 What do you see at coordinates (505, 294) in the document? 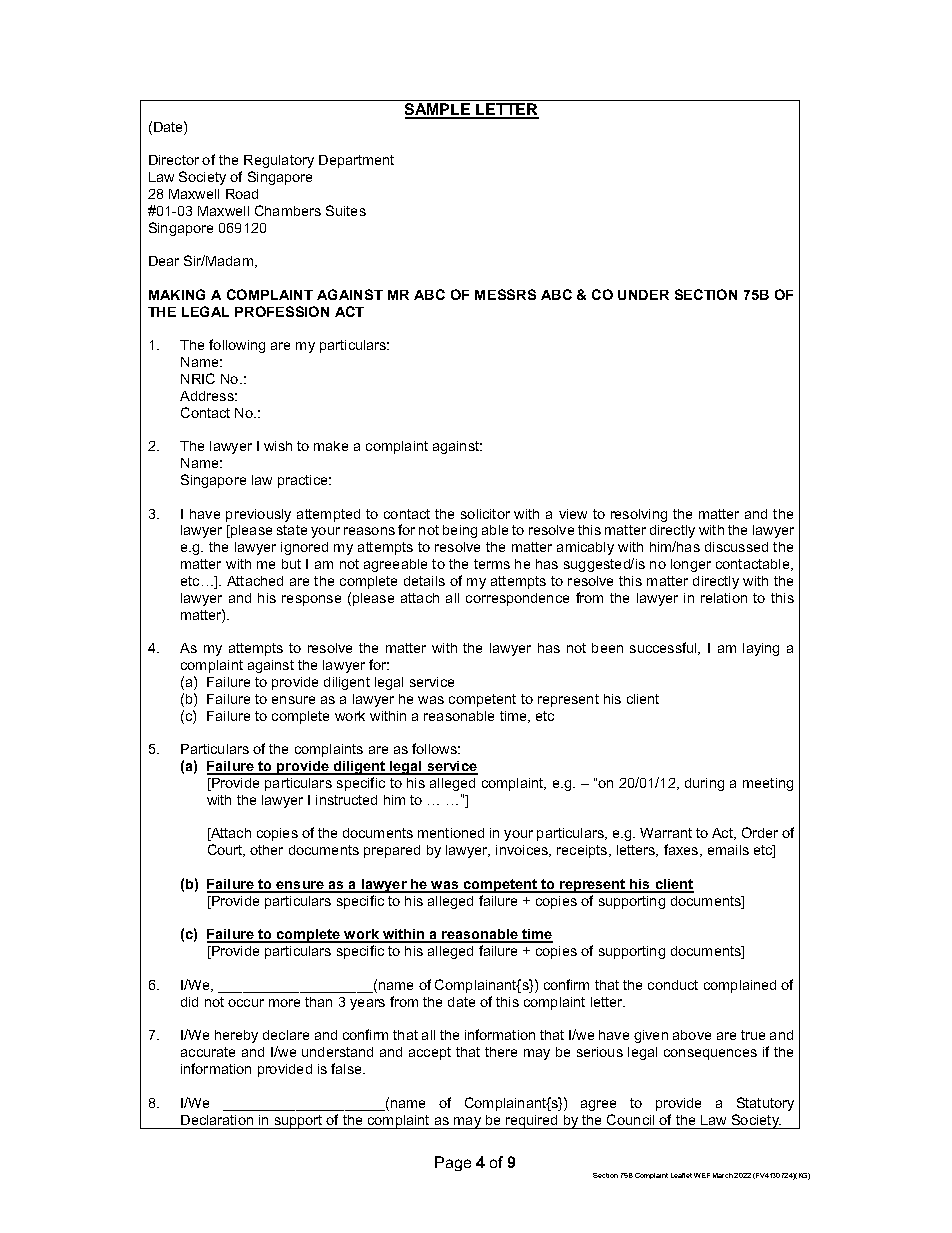
I see `MESSRS` at bounding box center [505, 294].
